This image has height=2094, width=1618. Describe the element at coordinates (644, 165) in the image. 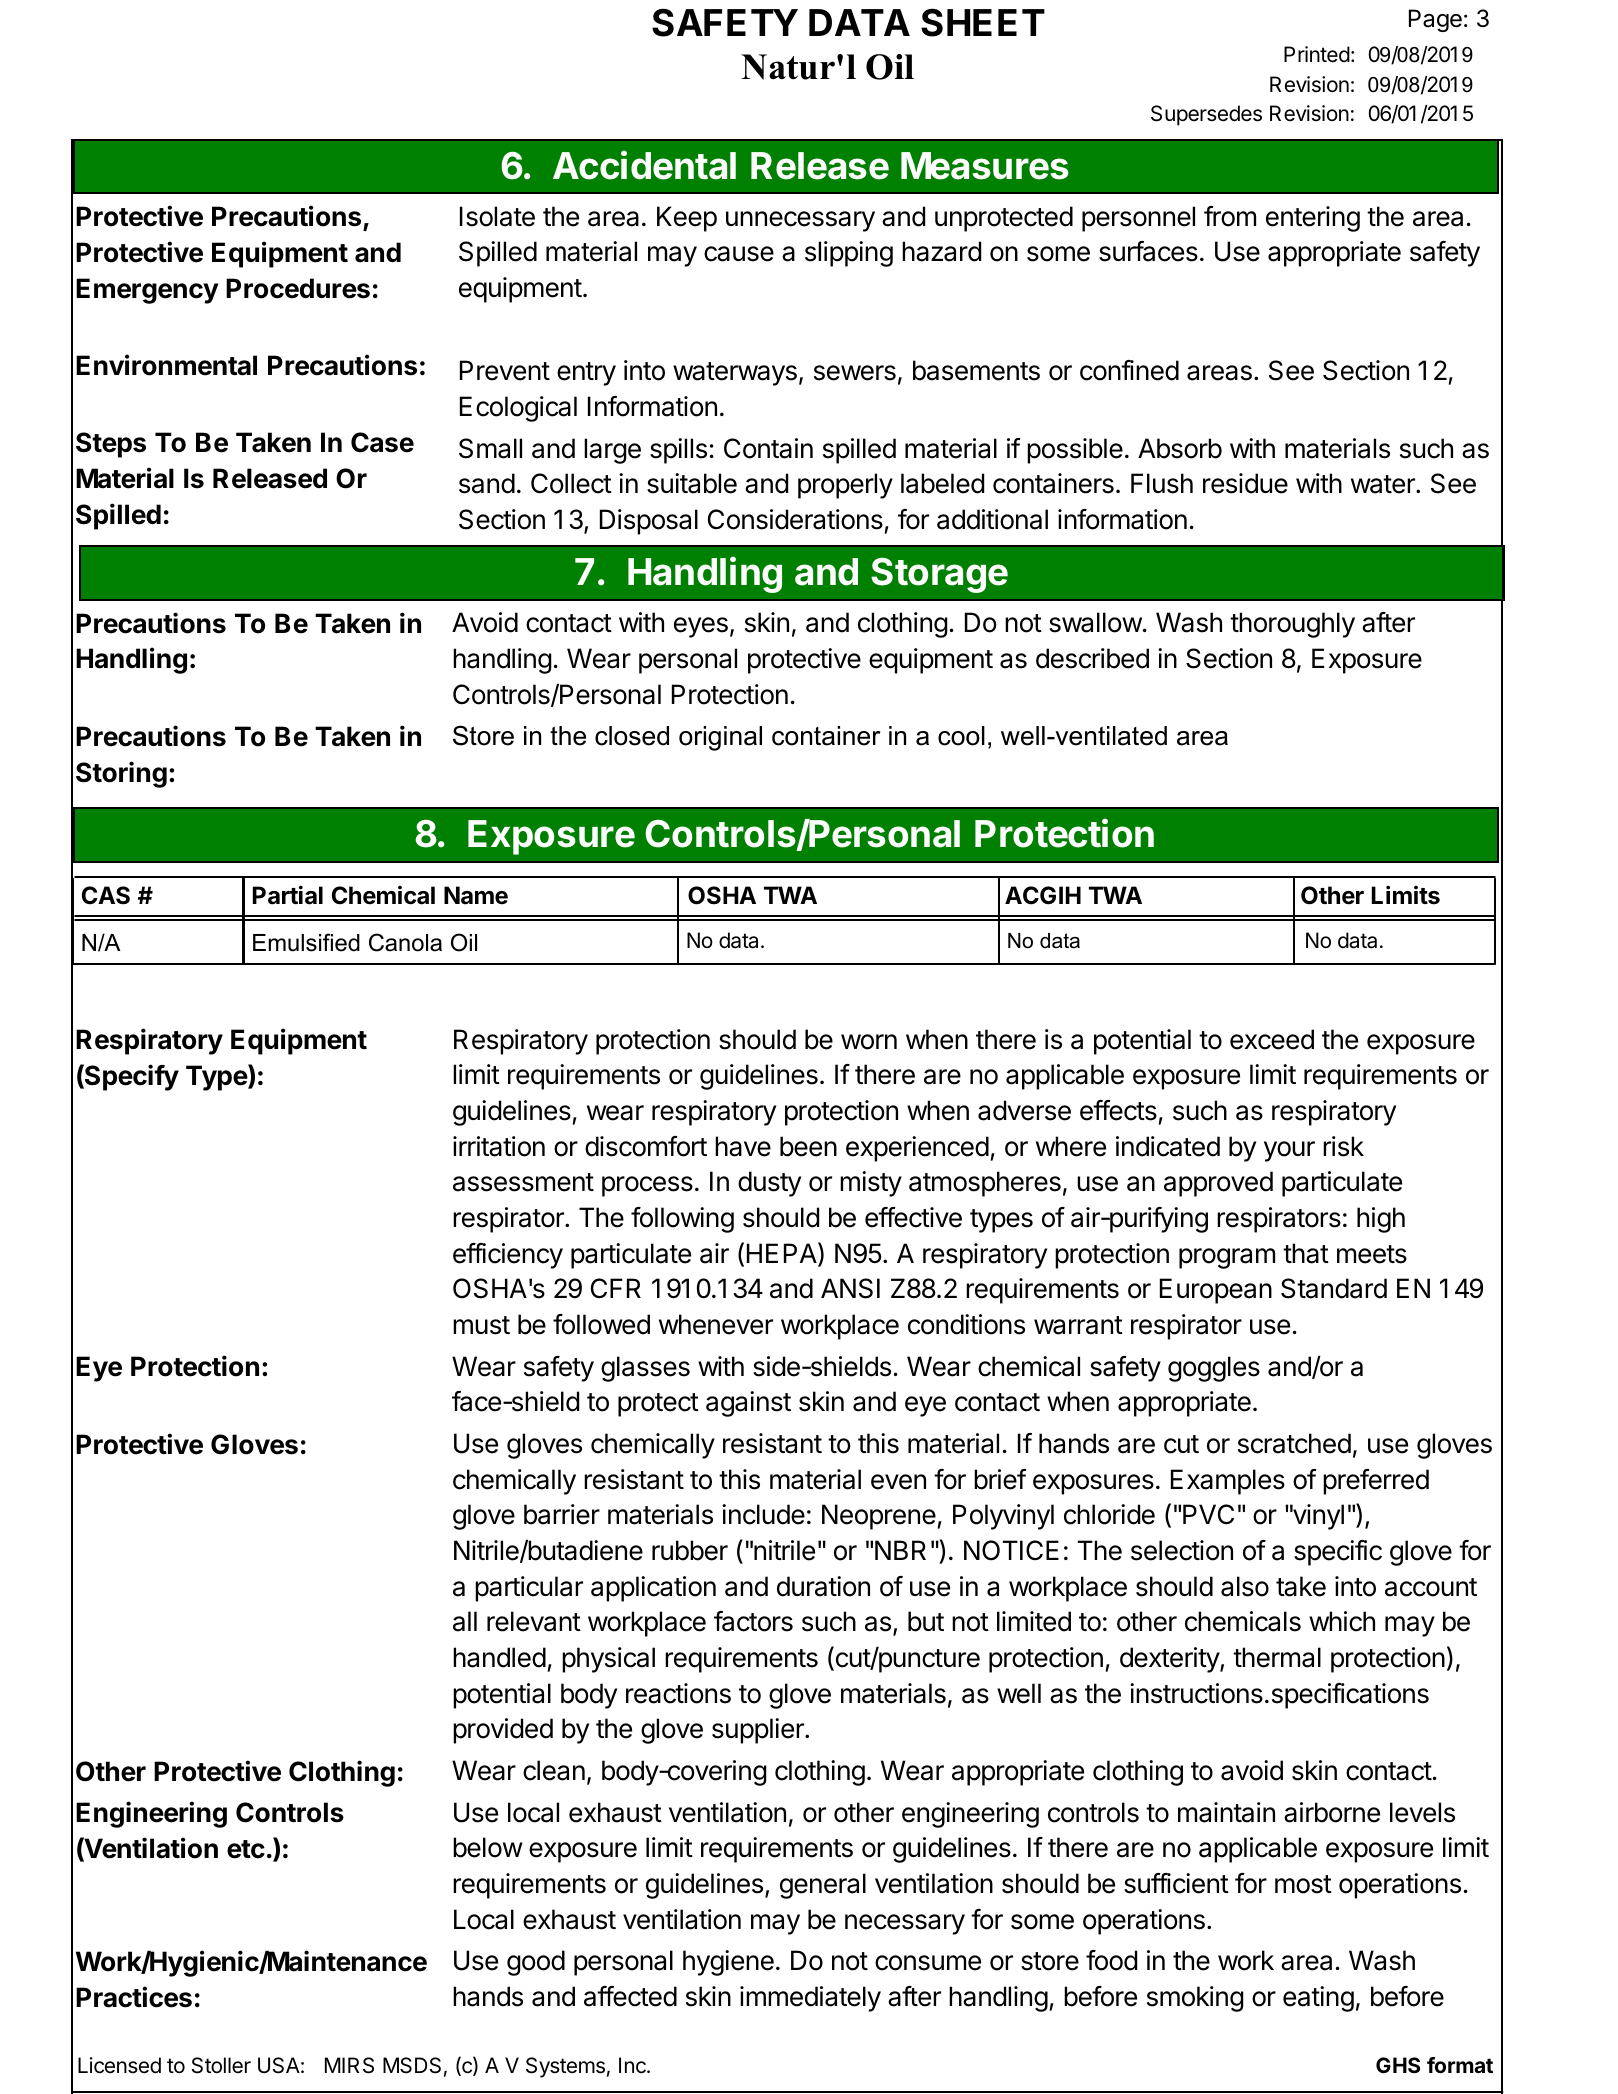

I see `Accidental` at that location.
